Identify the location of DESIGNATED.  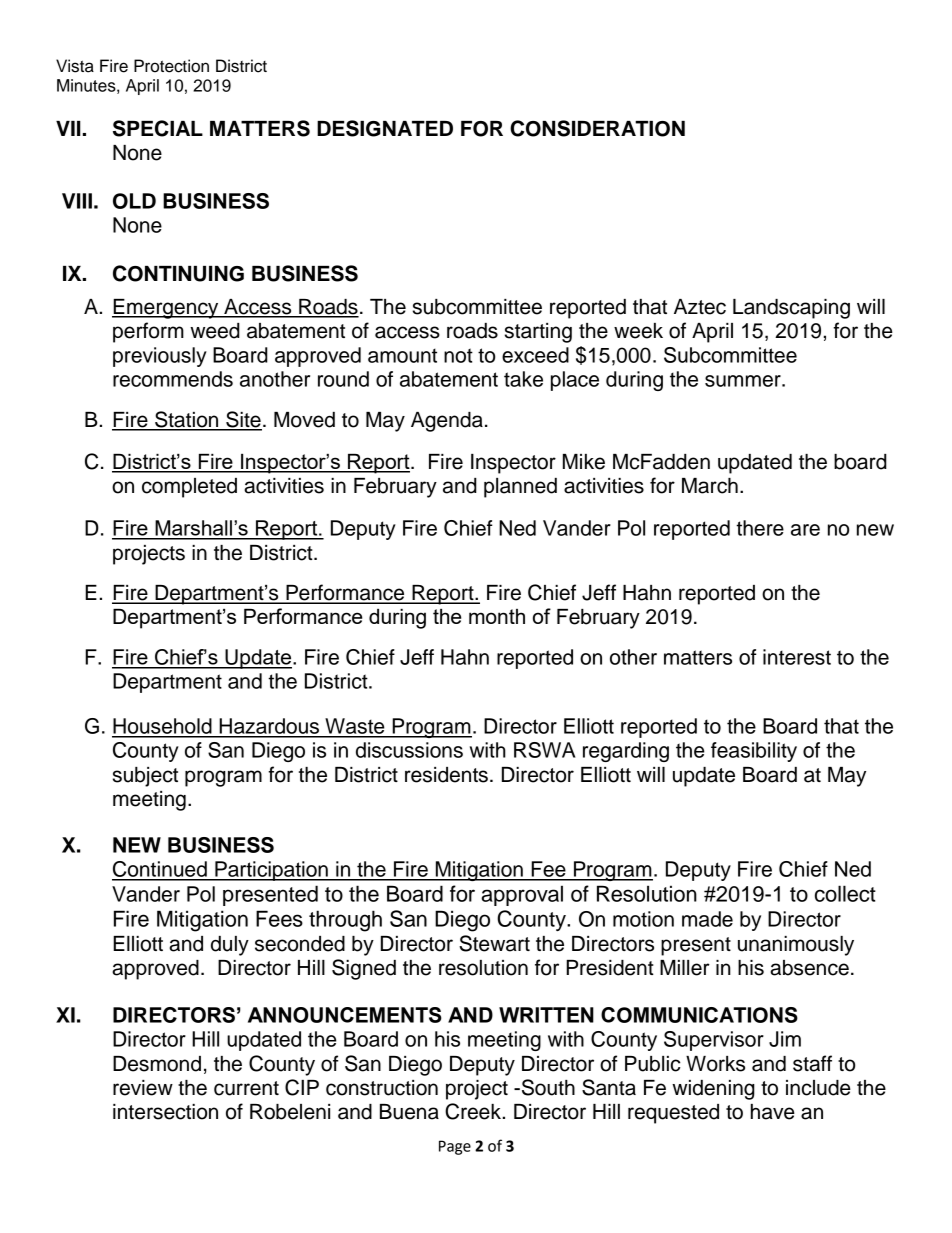
(385, 128).
